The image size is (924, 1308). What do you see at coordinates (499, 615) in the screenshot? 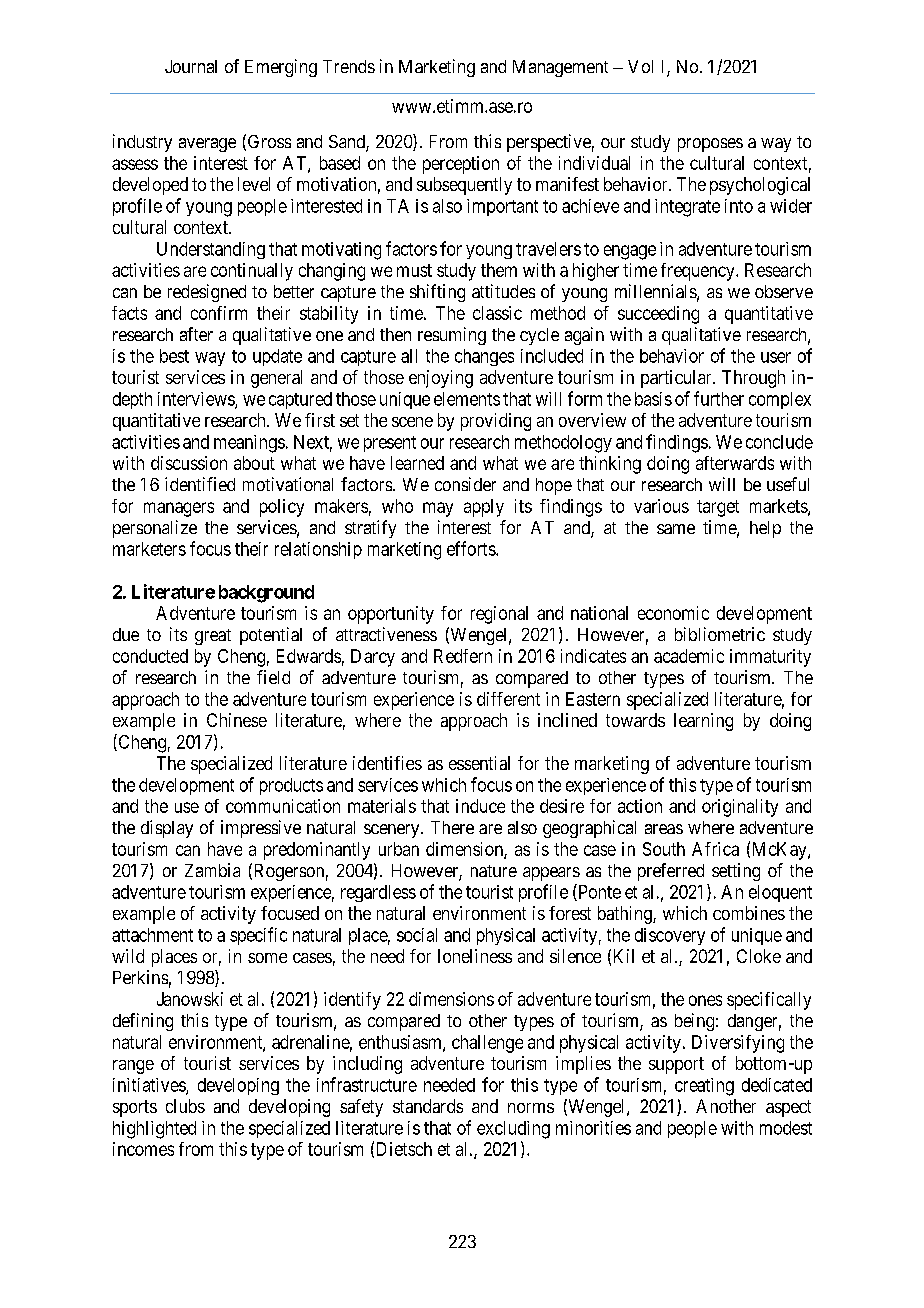
I see `regional` at bounding box center [499, 615].
